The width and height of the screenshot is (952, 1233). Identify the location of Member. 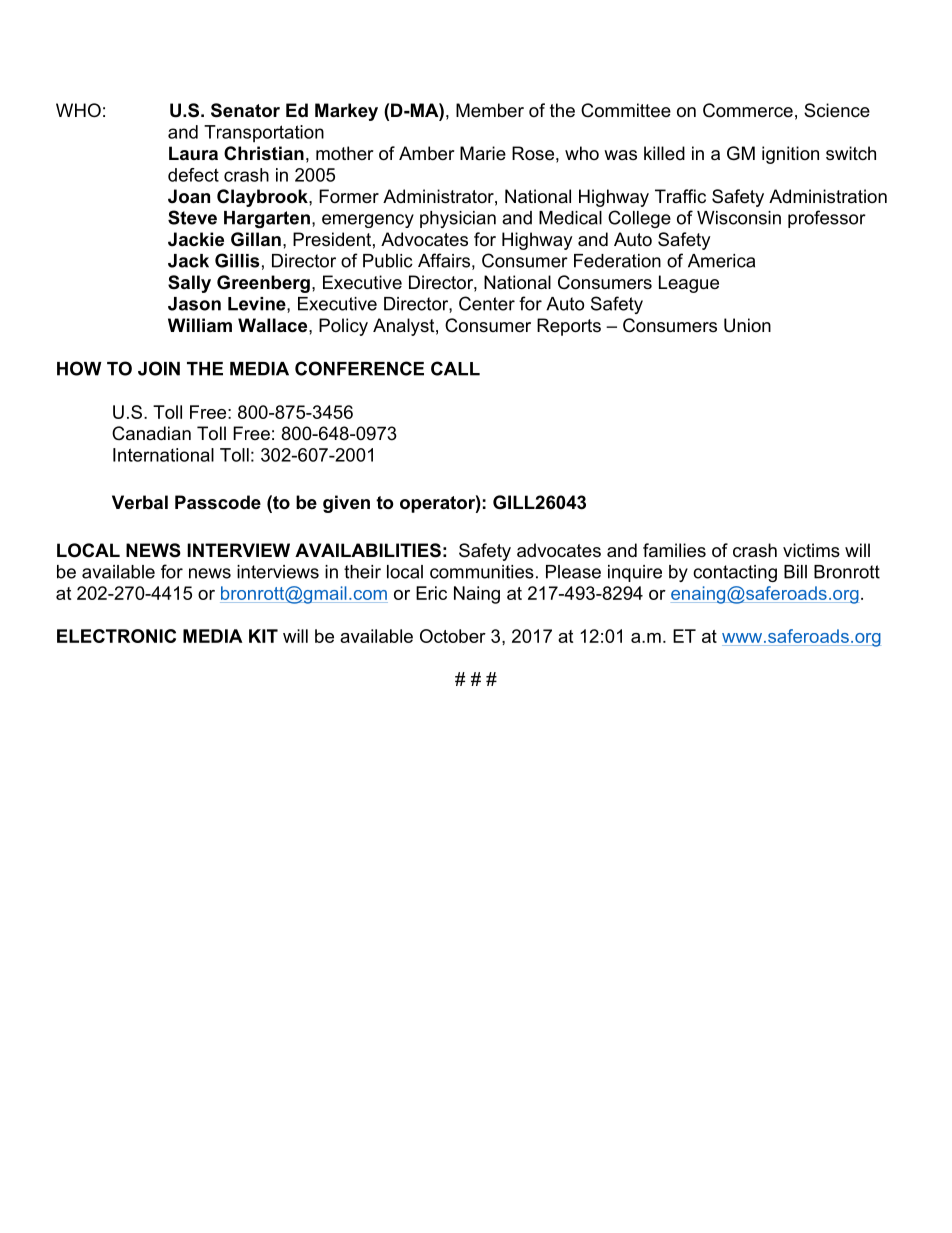
(490, 110).
